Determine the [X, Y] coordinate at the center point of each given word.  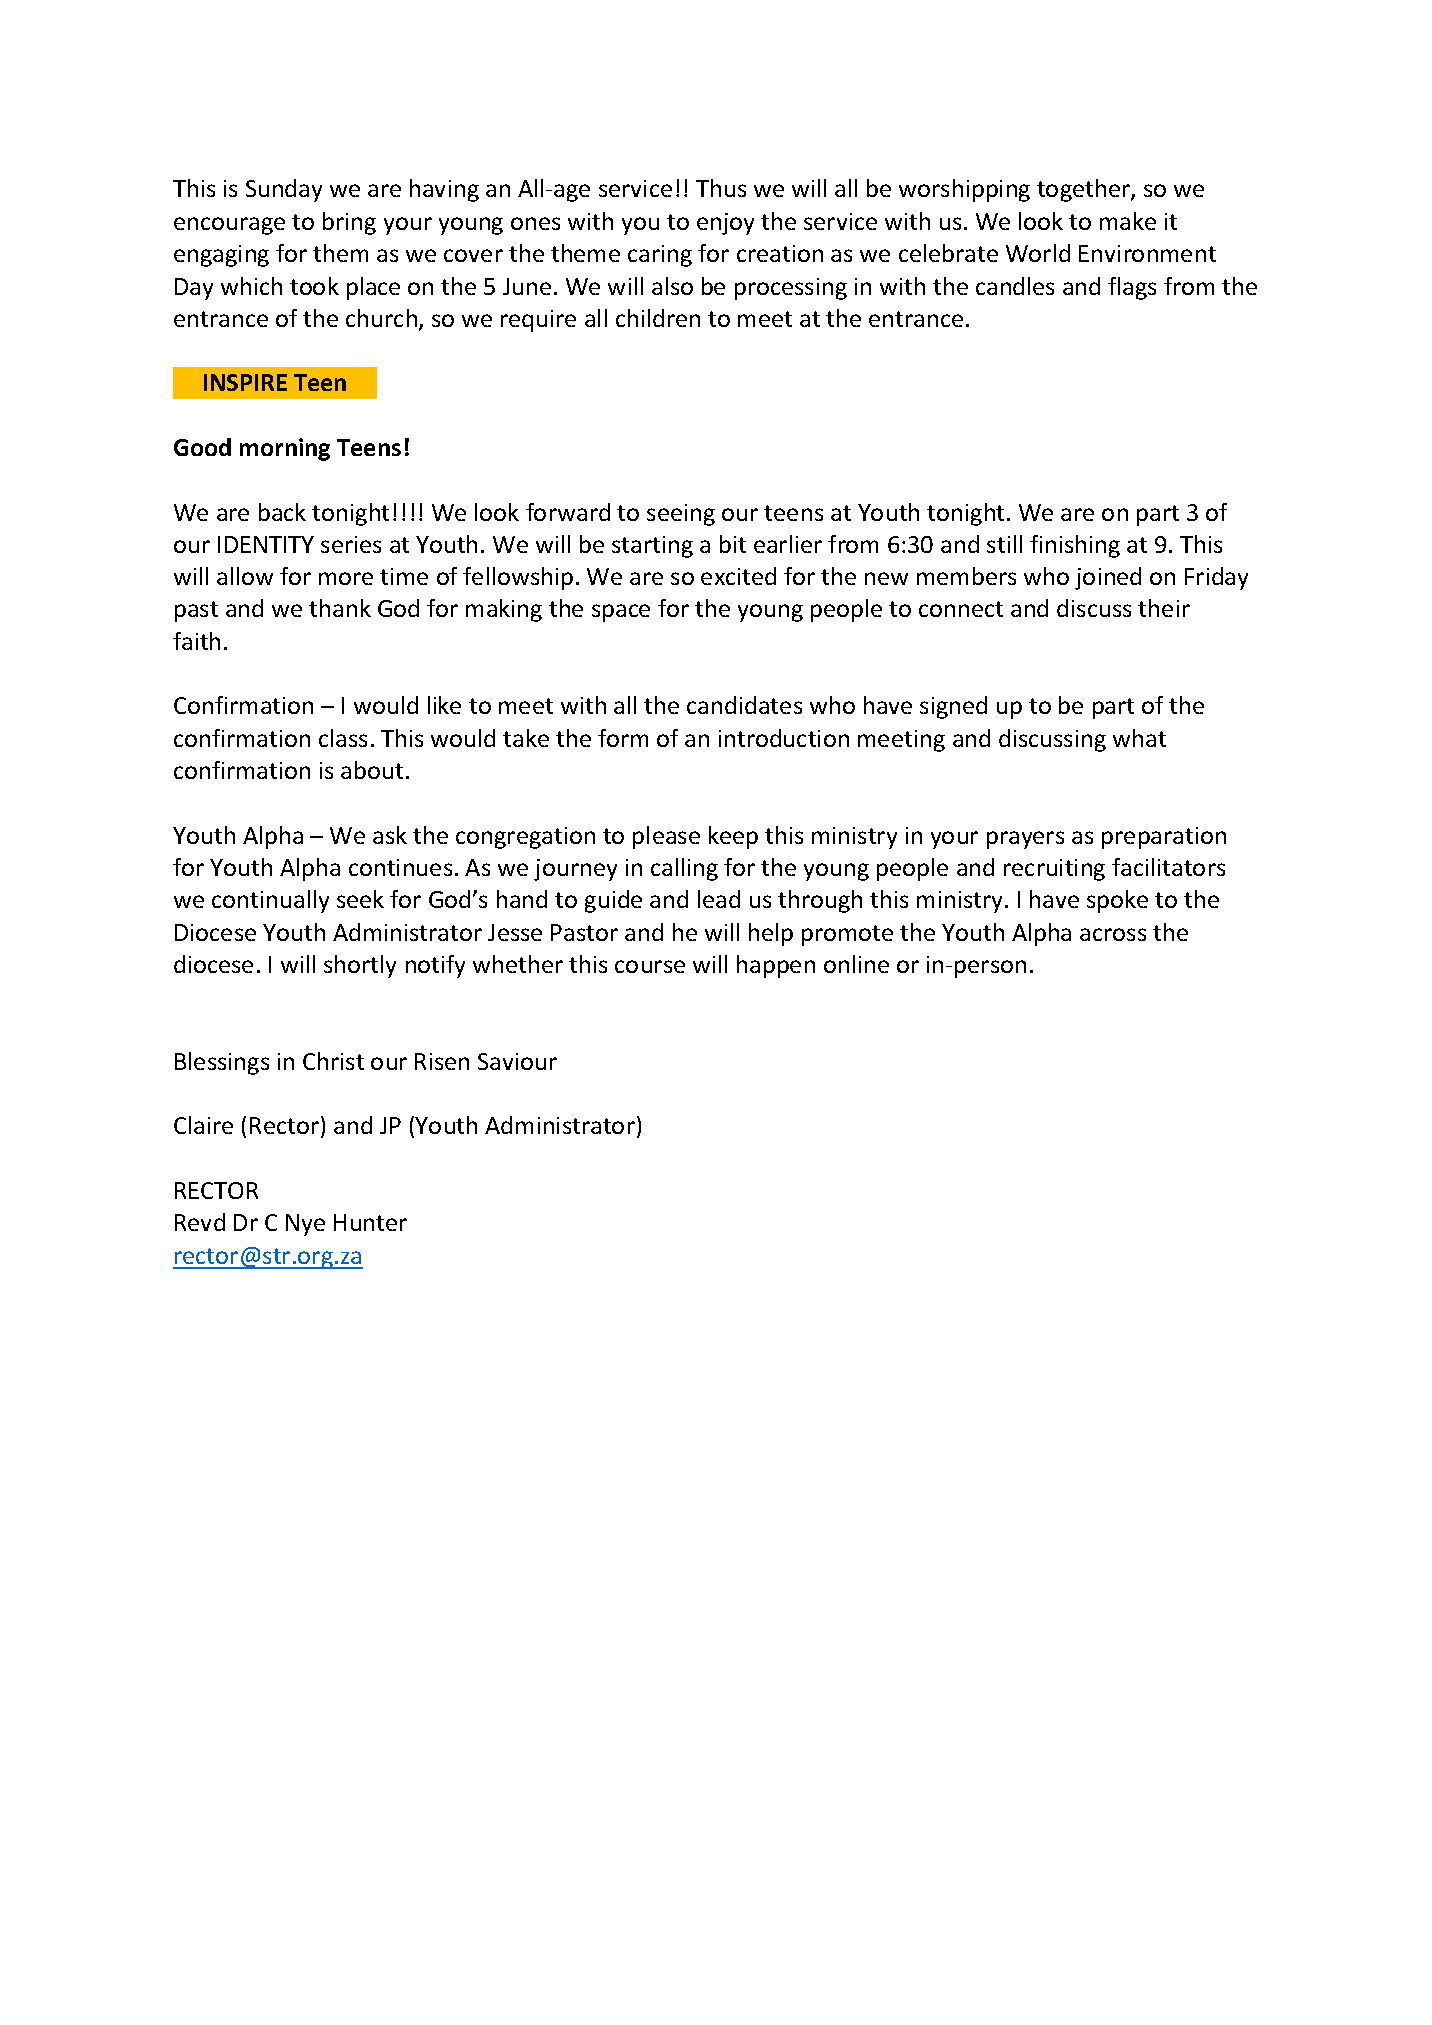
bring [349, 223]
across [1113, 934]
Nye [305, 1225]
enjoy [725, 224]
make [1128, 221]
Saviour [517, 1061]
